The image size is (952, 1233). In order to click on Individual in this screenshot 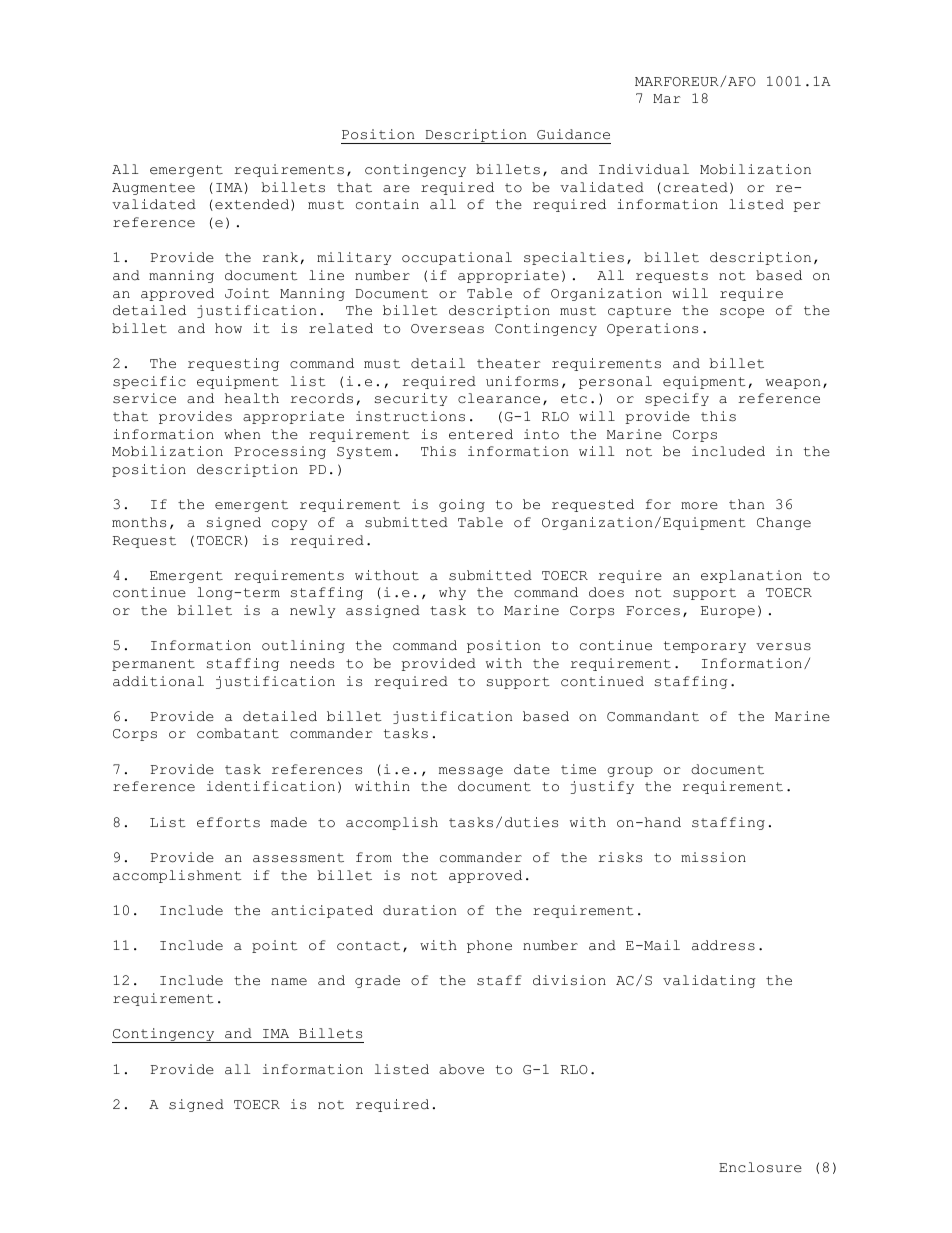, I will do `click(644, 169)`.
